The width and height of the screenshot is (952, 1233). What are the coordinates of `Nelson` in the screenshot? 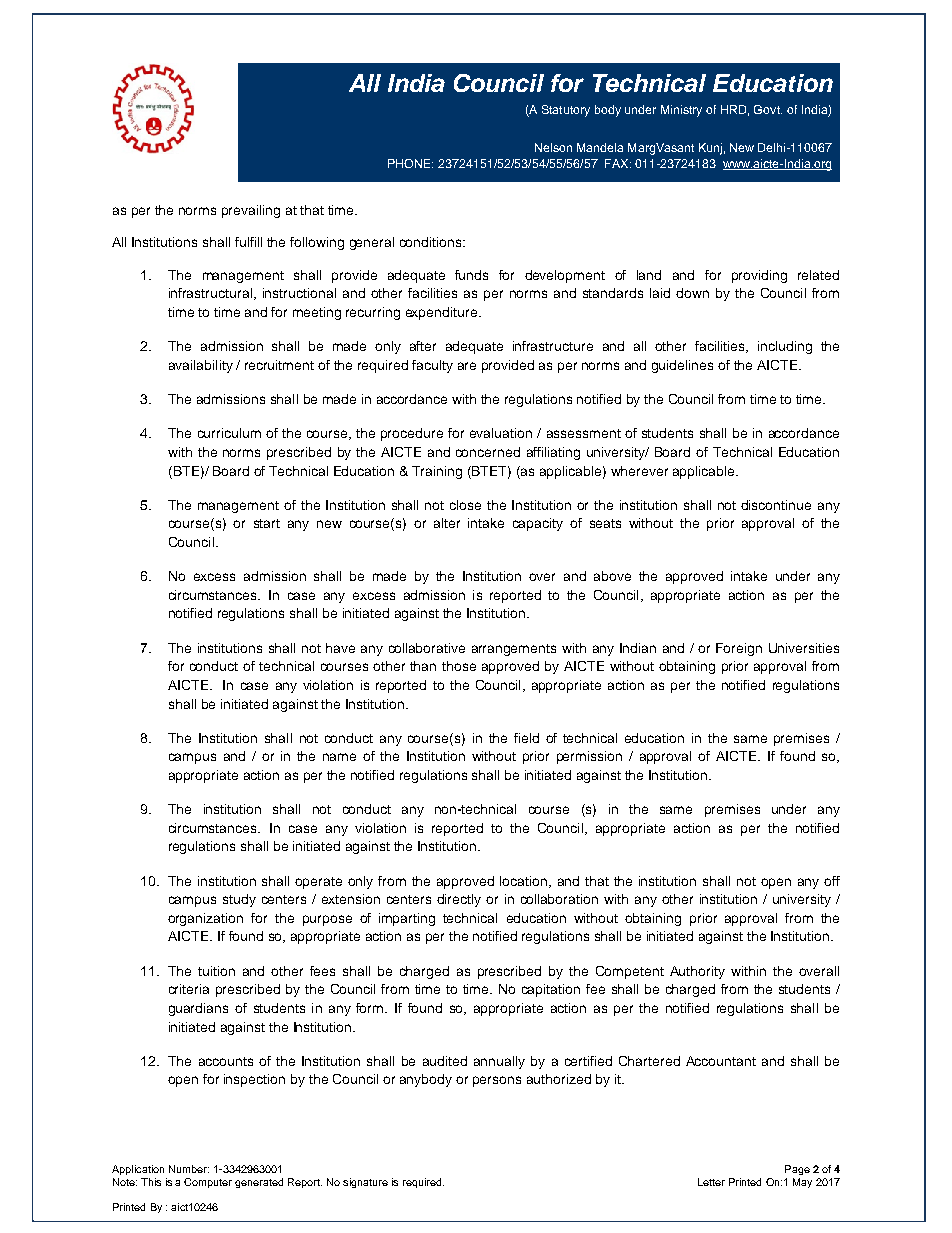 It's located at (553, 147).
